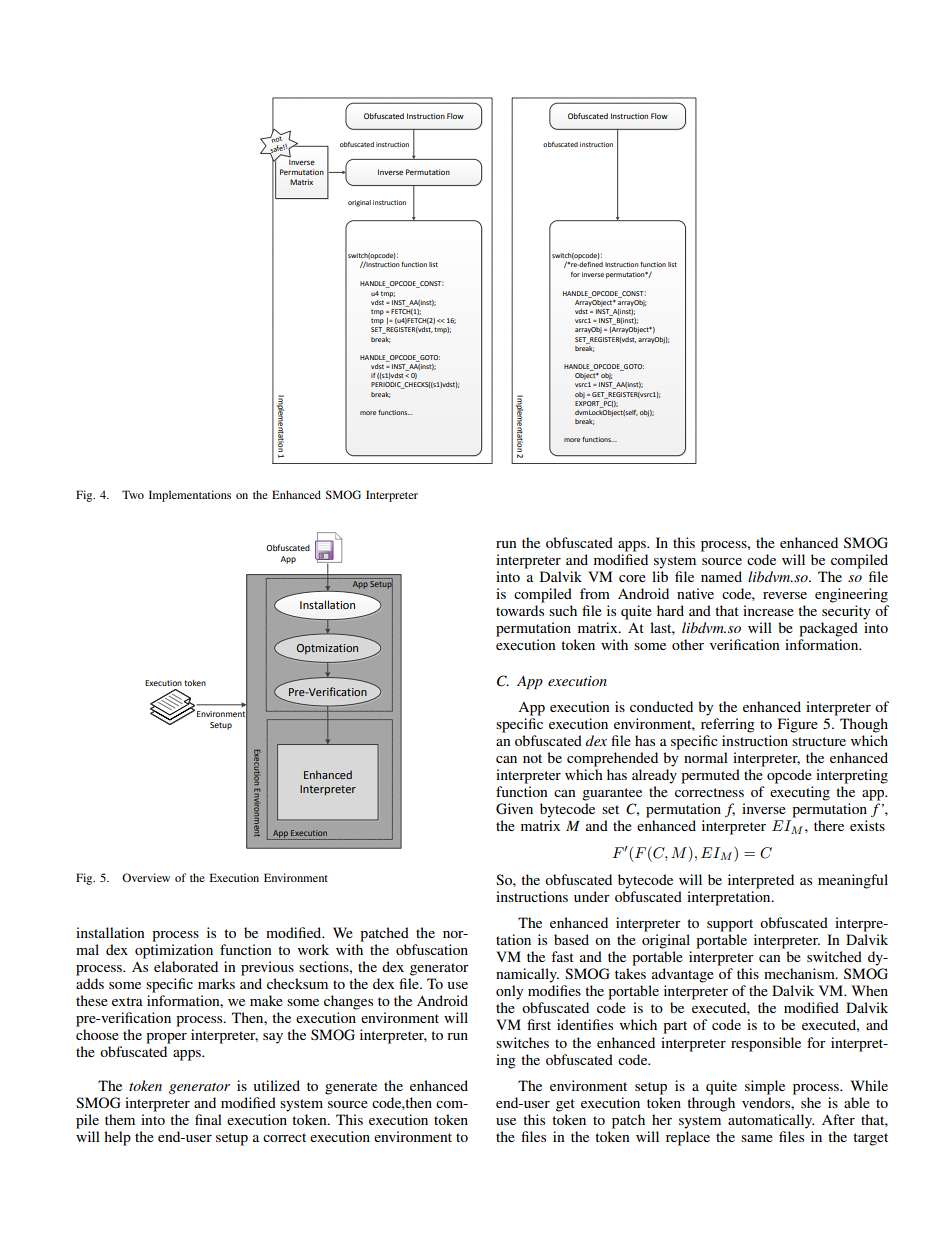 The image size is (952, 1233). I want to click on named, so click(721, 576).
